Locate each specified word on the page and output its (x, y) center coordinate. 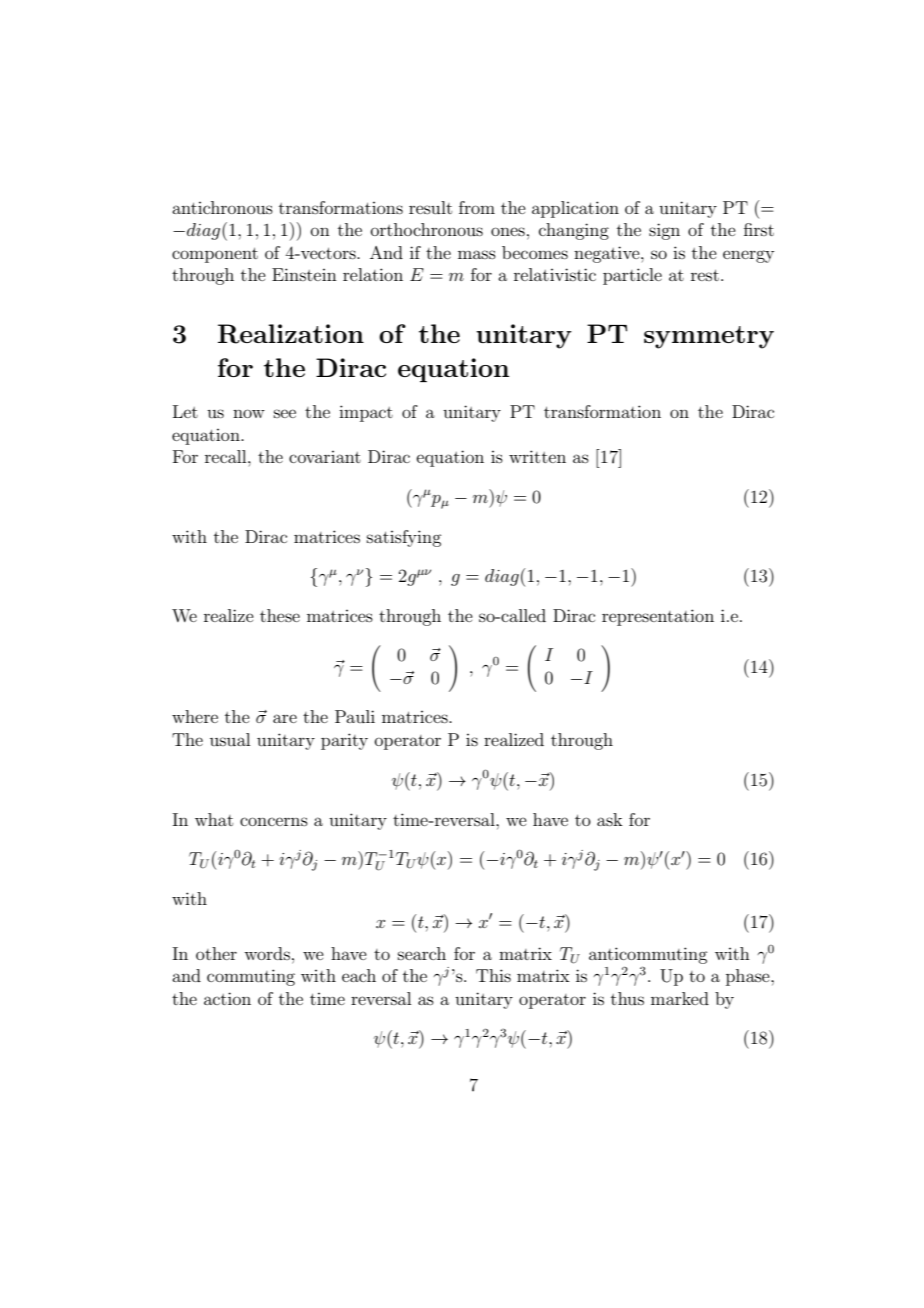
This (493, 975)
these (280, 615)
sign (664, 231)
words (267, 953)
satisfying (404, 538)
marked (680, 998)
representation (658, 617)
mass (477, 254)
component (215, 255)
